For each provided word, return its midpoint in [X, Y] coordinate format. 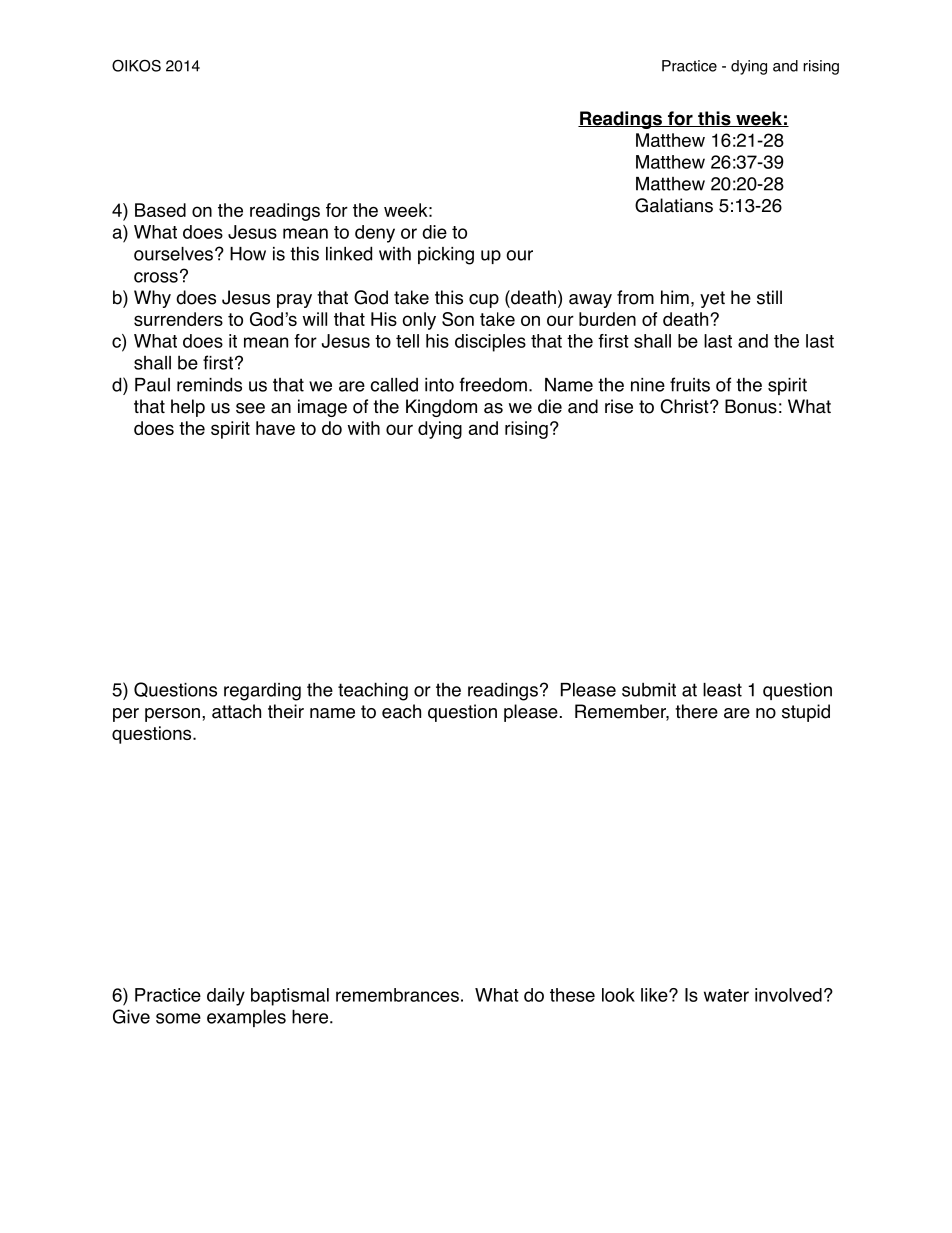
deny [375, 234]
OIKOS [136, 66]
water [726, 995]
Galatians [674, 205]
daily [226, 997]
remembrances [397, 995]
